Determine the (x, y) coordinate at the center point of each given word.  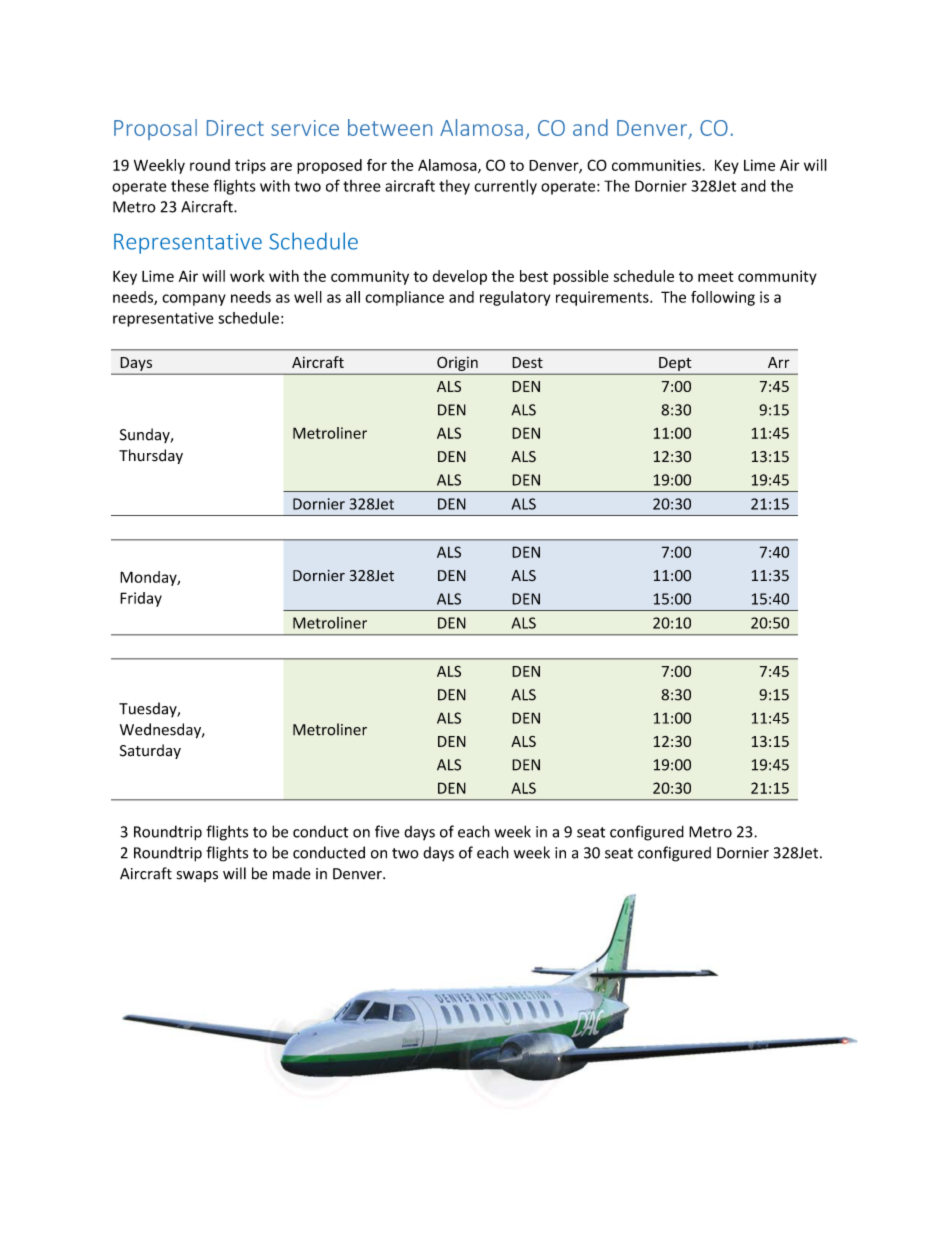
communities (656, 165)
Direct (235, 128)
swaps (197, 876)
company (194, 300)
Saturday (150, 751)
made (292, 873)
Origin (457, 364)
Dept (675, 364)
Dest (527, 362)
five (387, 831)
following (723, 298)
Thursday (151, 456)
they (454, 187)
